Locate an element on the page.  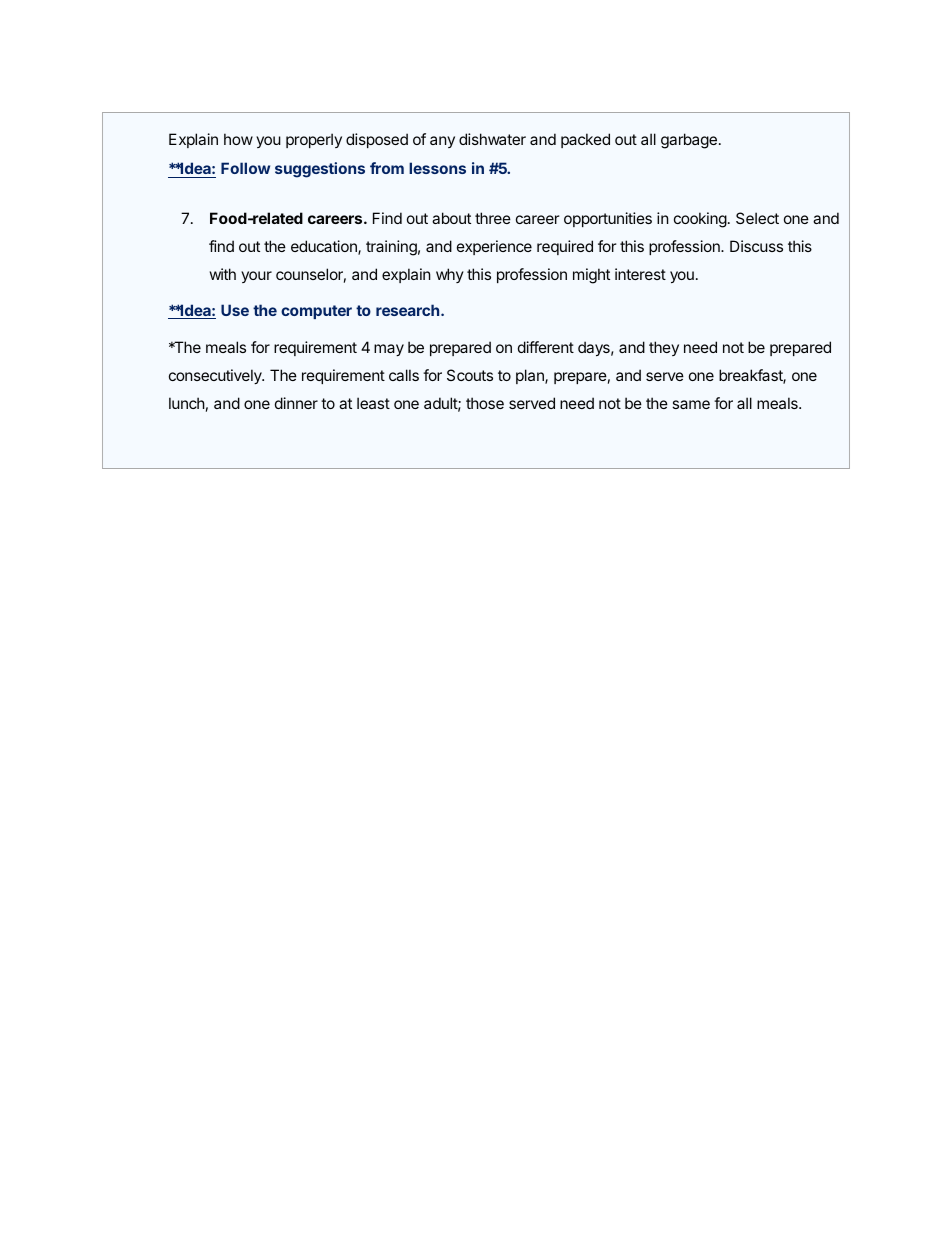
cooking is located at coordinates (700, 220).
